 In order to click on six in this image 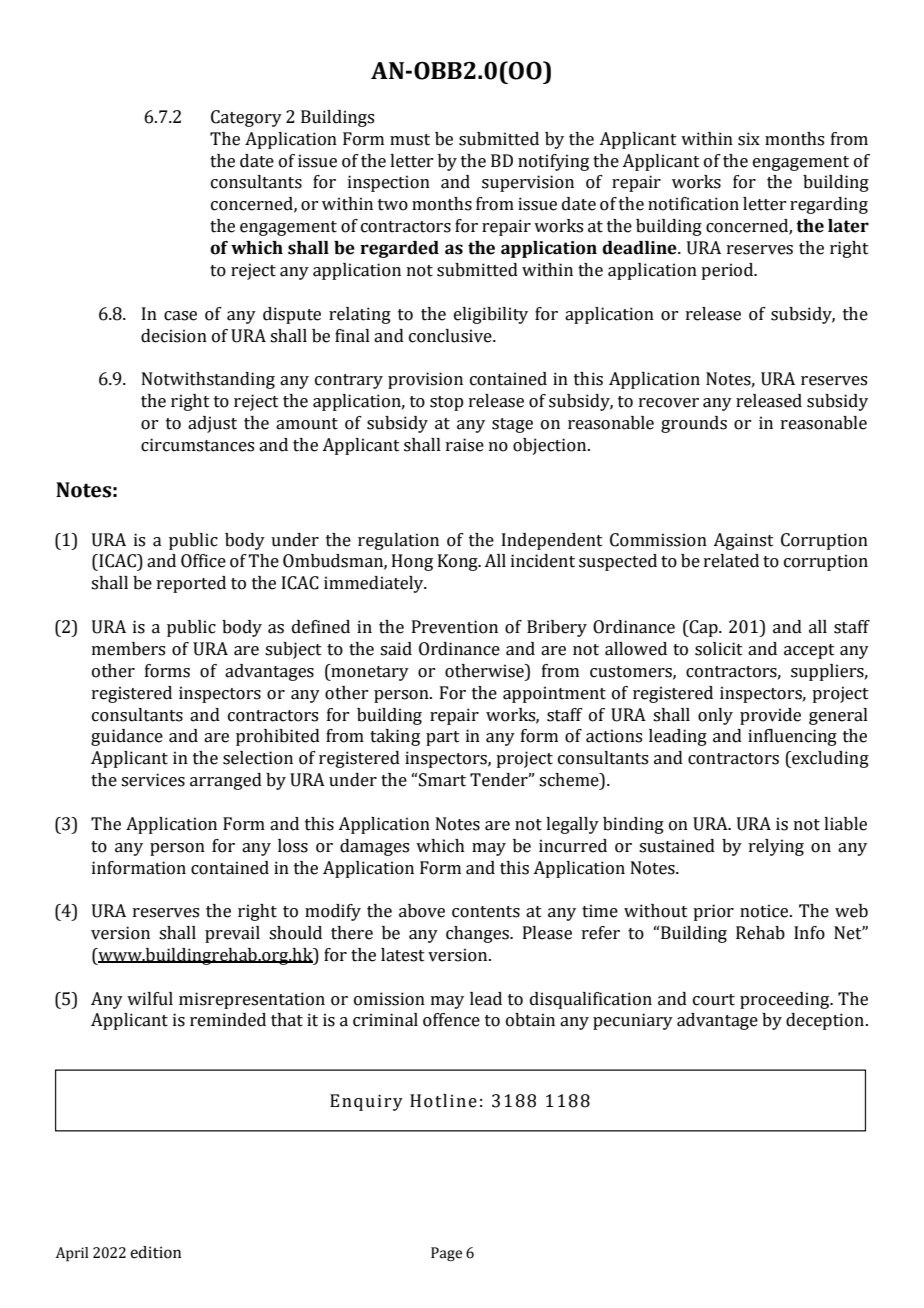, I will do `click(749, 139)`.
